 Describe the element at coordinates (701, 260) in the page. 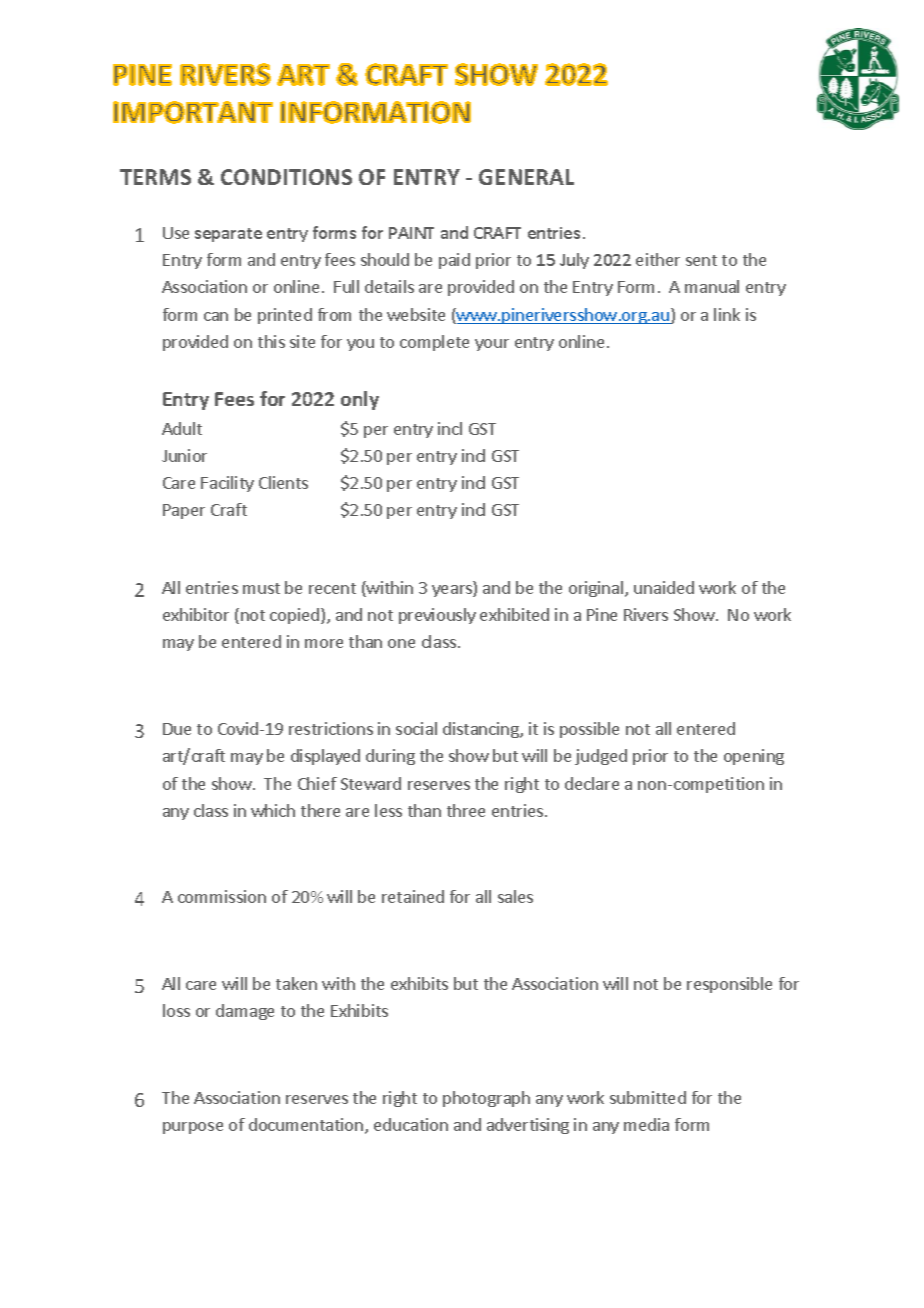

I see `sent` at that location.
